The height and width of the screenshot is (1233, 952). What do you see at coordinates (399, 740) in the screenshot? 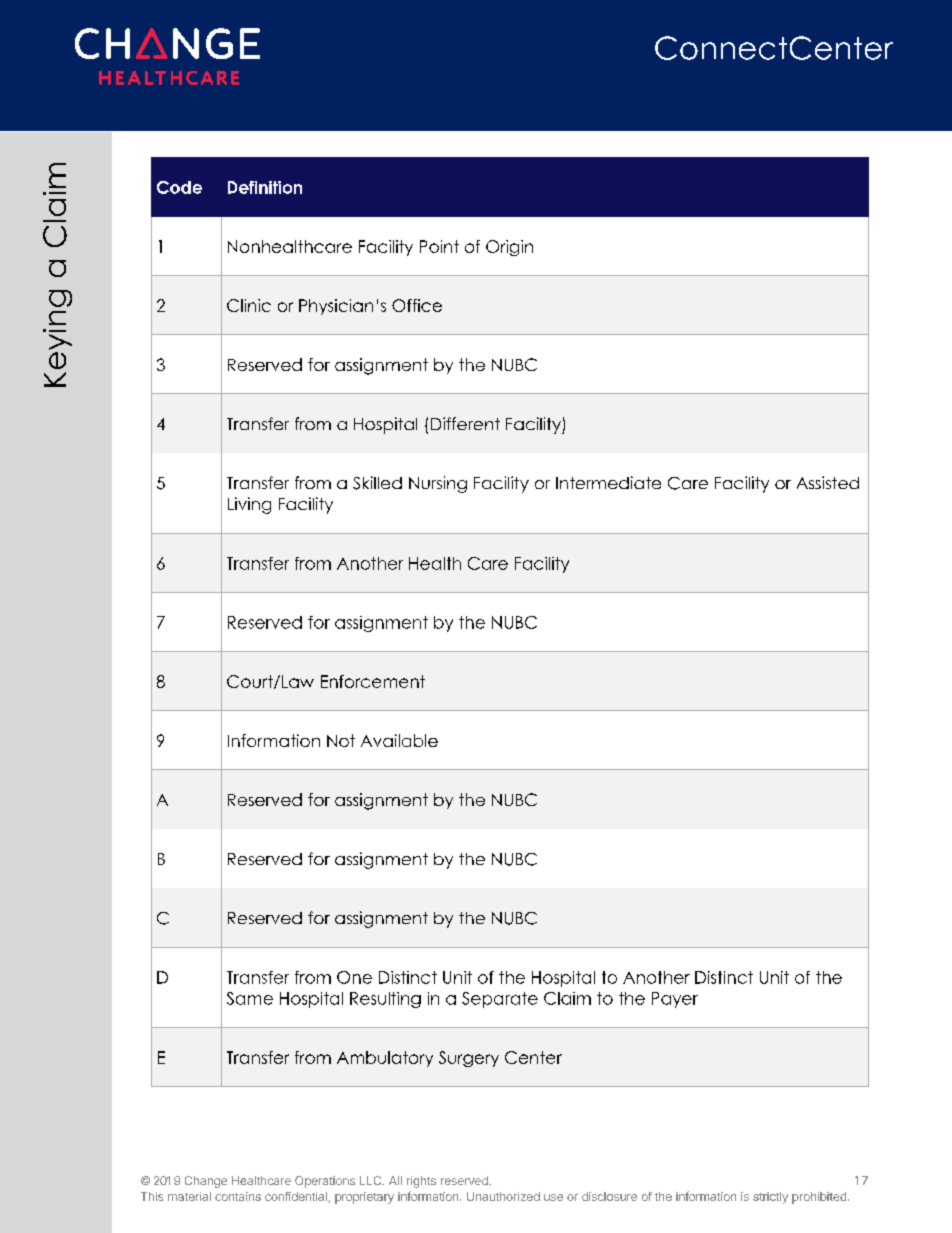
I see `Available` at bounding box center [399, 740].
